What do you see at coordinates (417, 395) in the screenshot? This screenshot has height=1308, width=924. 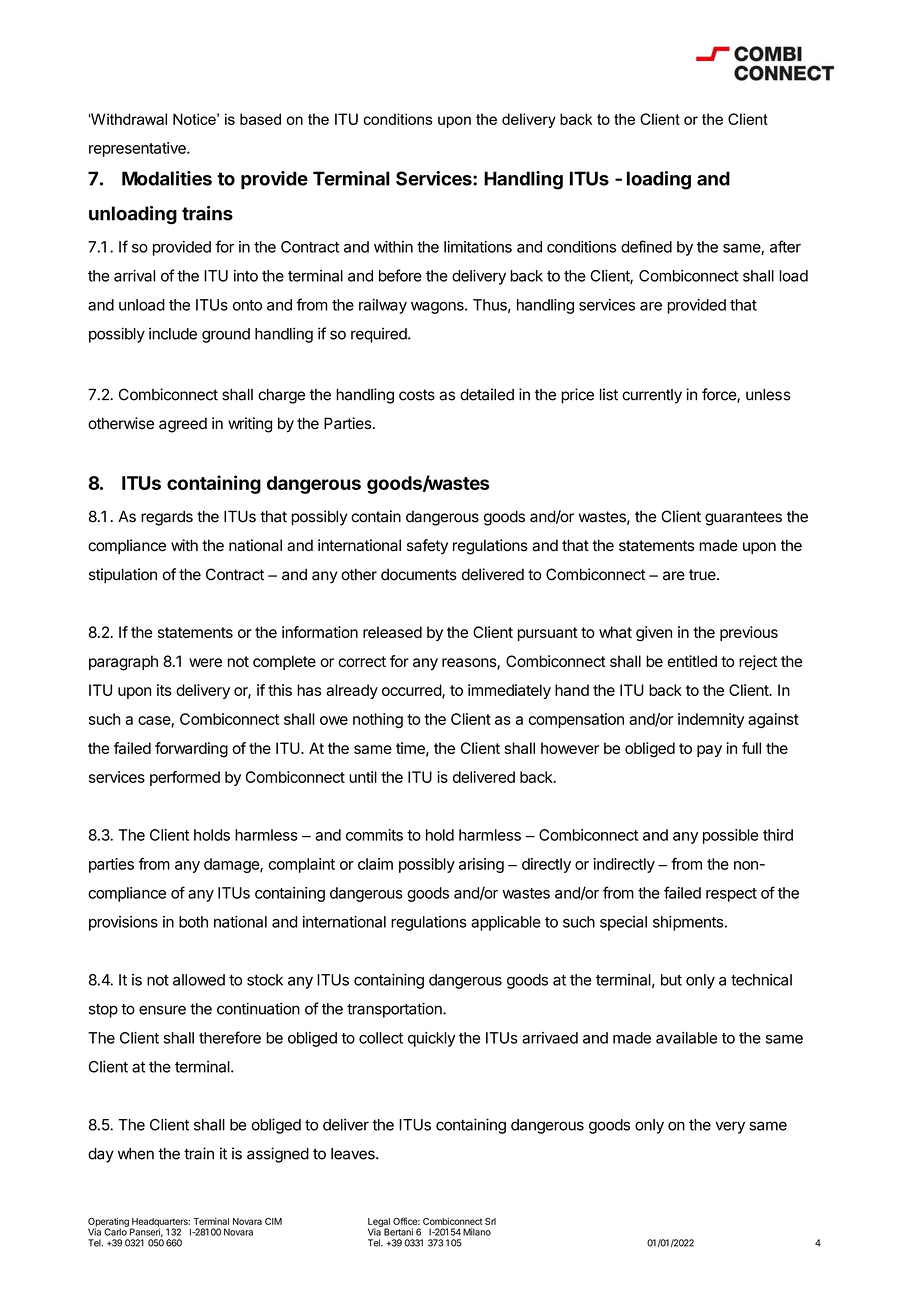 I see `costs` at bounding box center [417, 395].
